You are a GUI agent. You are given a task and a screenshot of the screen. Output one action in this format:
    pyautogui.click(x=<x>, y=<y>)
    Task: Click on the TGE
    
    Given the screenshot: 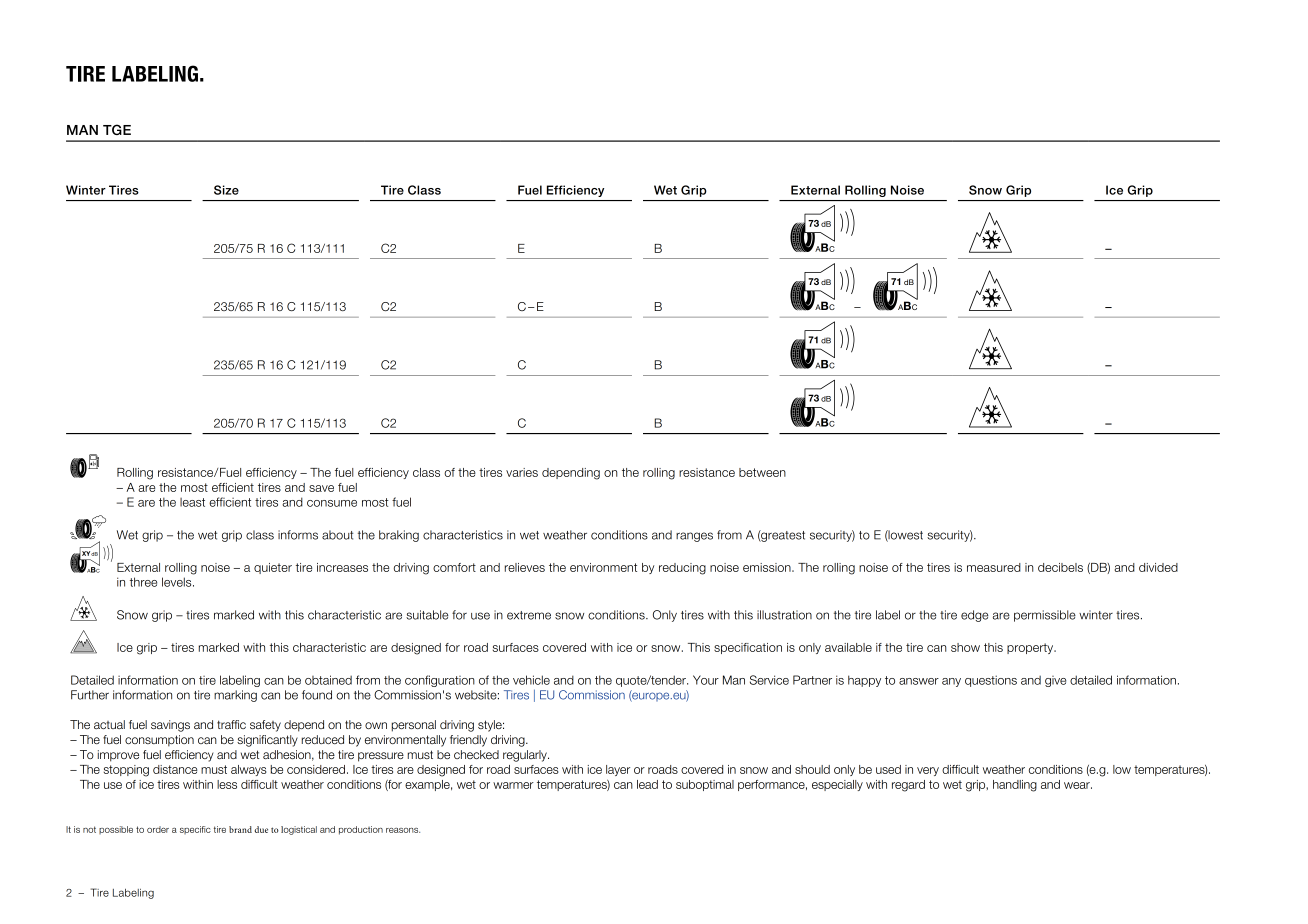 What is the action you would take?
    pyautogui.click(x=117, y=129)
